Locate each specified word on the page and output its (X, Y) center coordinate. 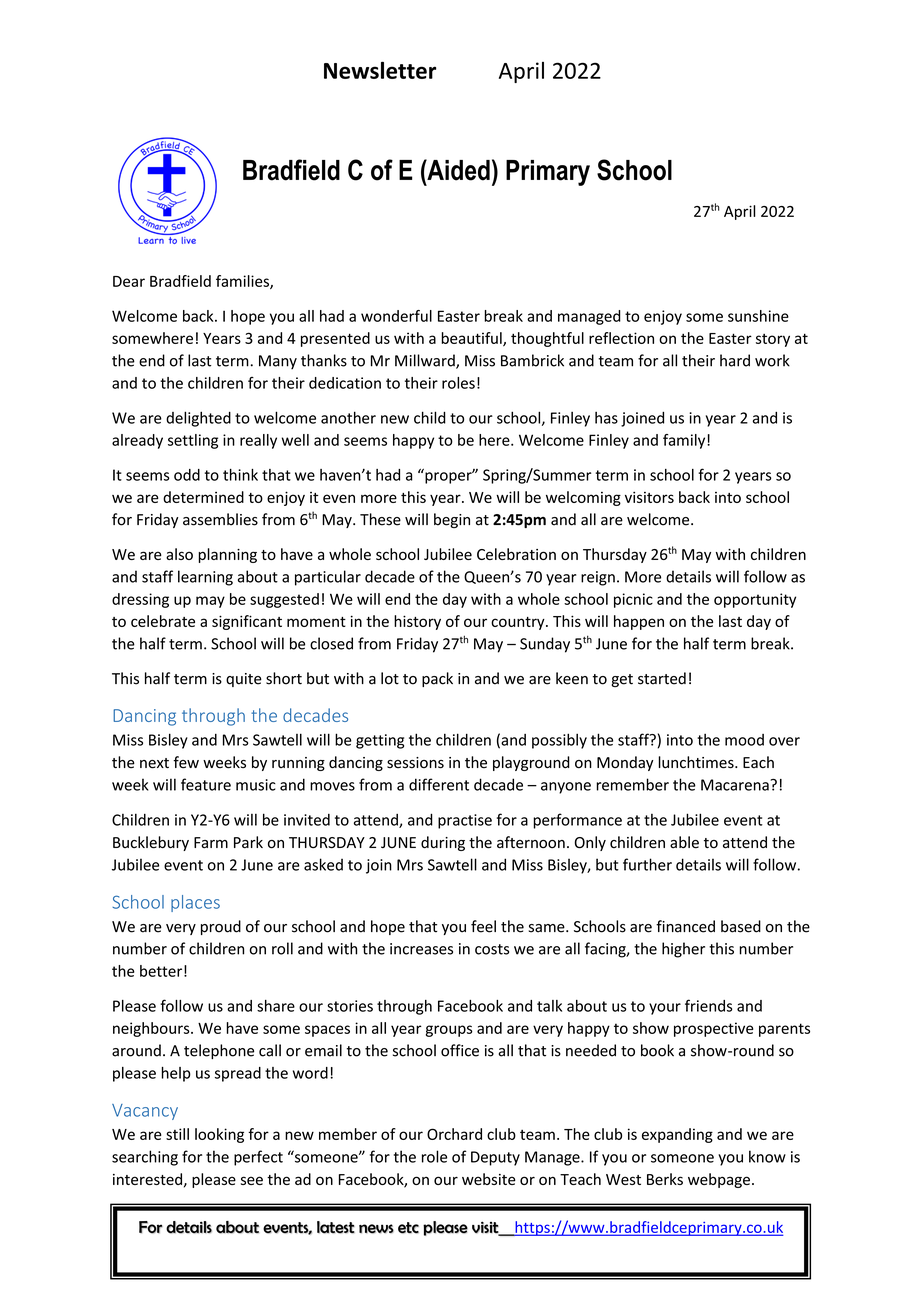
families (243, 282)
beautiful (472, 339)
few (186, 762)
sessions (415, 763)
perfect (258, 1158)
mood (744, 740)
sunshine (758, 316)
